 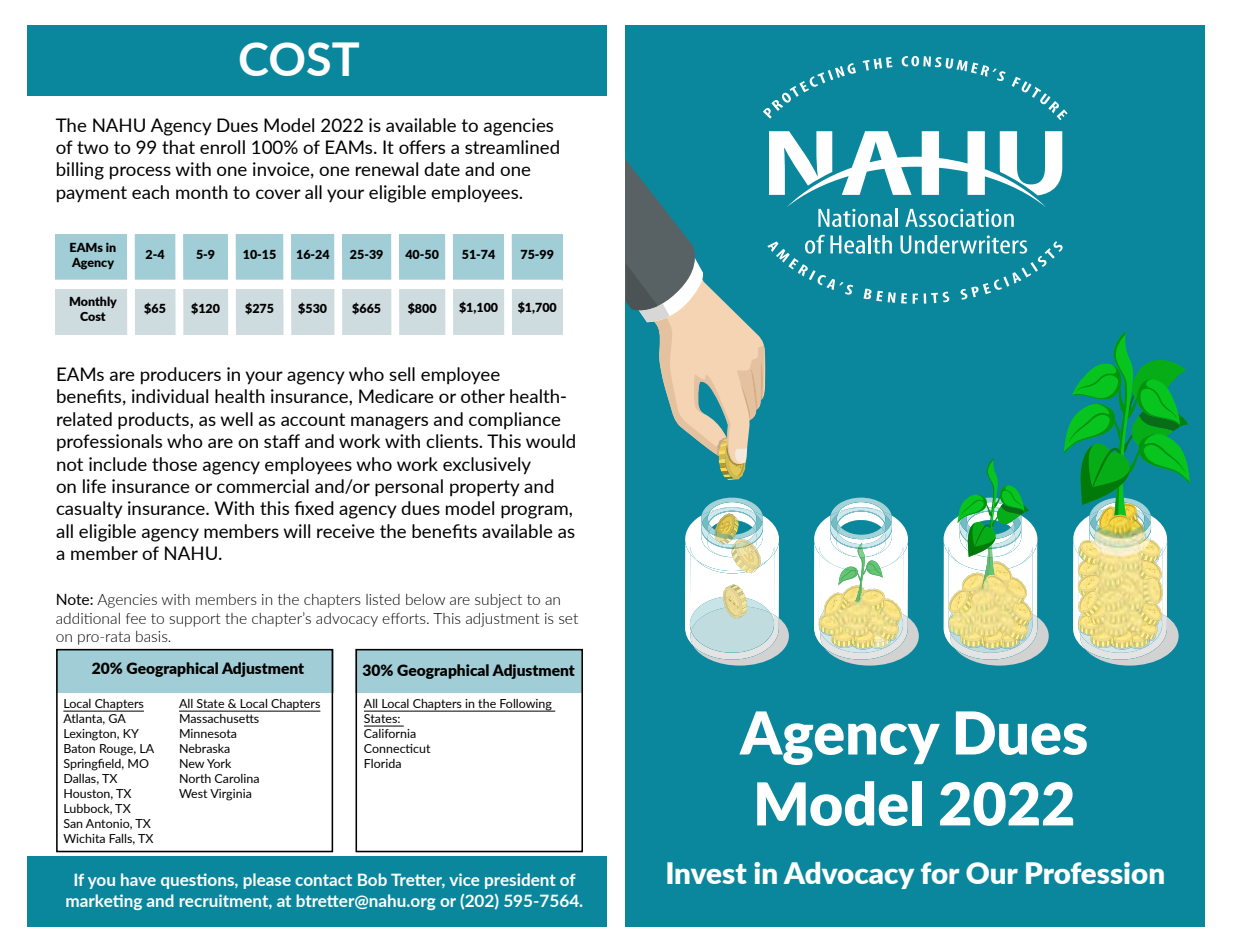 What do you see at coordinates (181, 376) in the document?
I see `producers` at bounding box center [181, 376].
